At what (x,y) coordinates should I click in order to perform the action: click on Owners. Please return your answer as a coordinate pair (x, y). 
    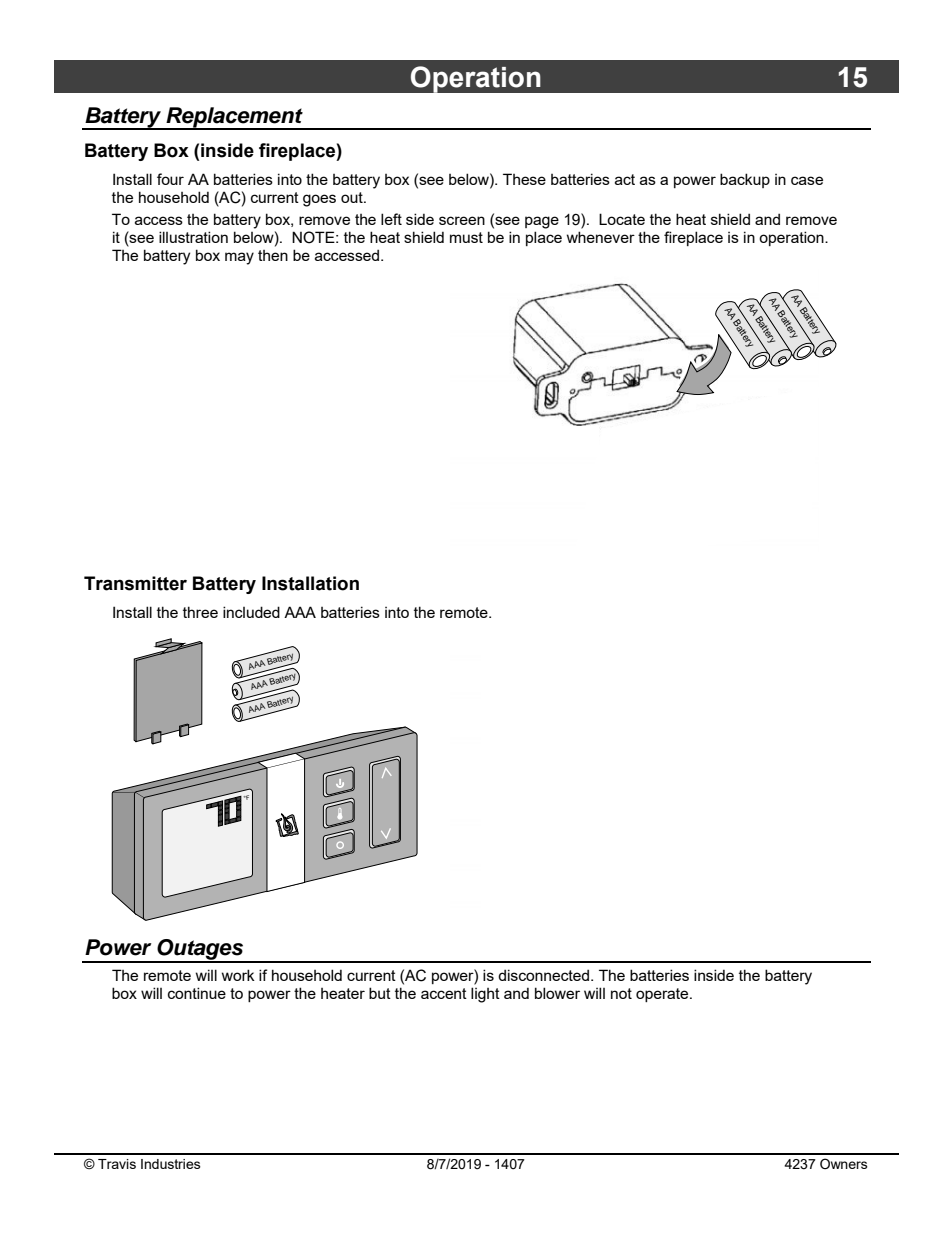
    Looking at the image, I should click on (844, 1163).
